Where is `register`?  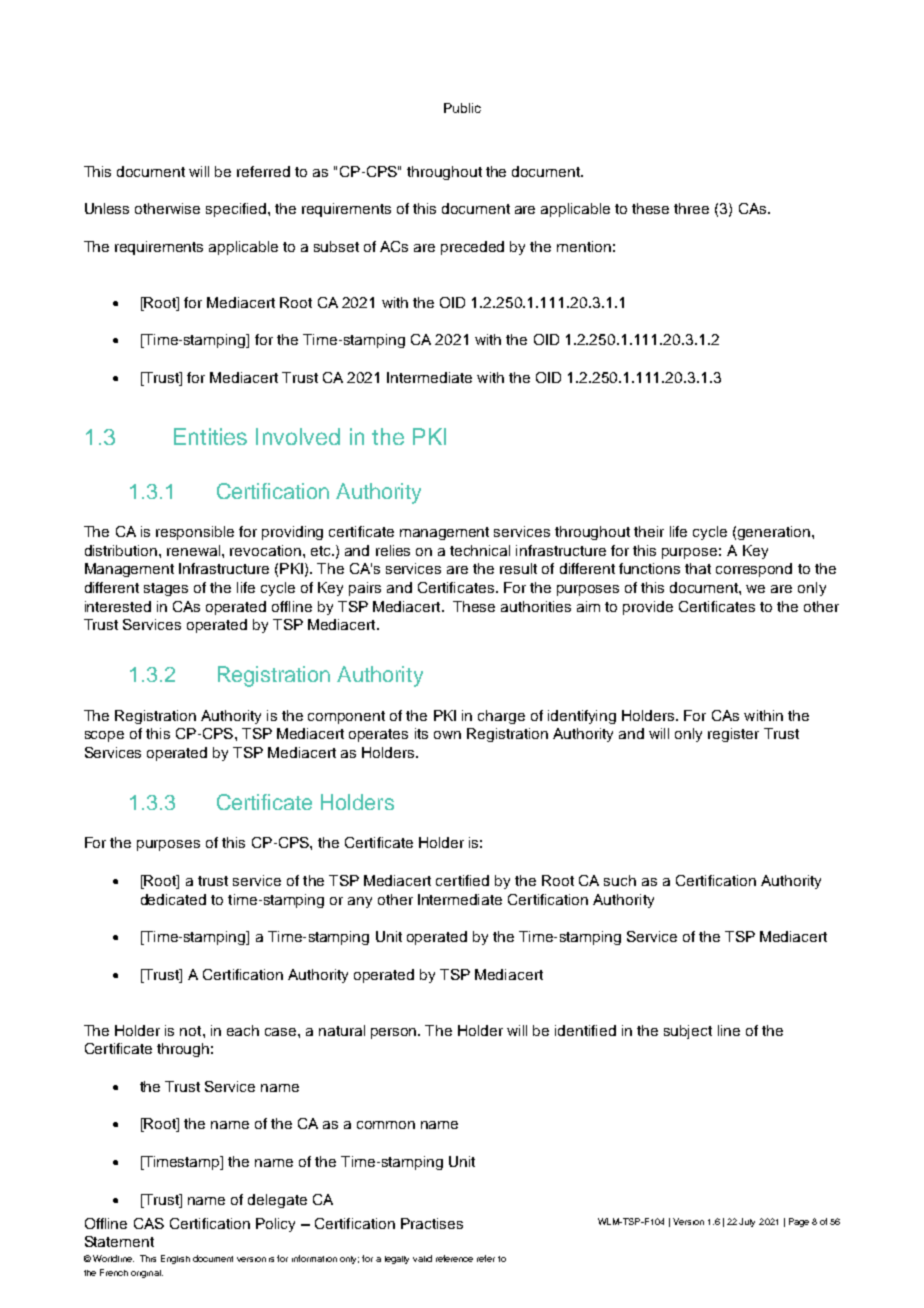 register is located at coordinates (733, 735).
